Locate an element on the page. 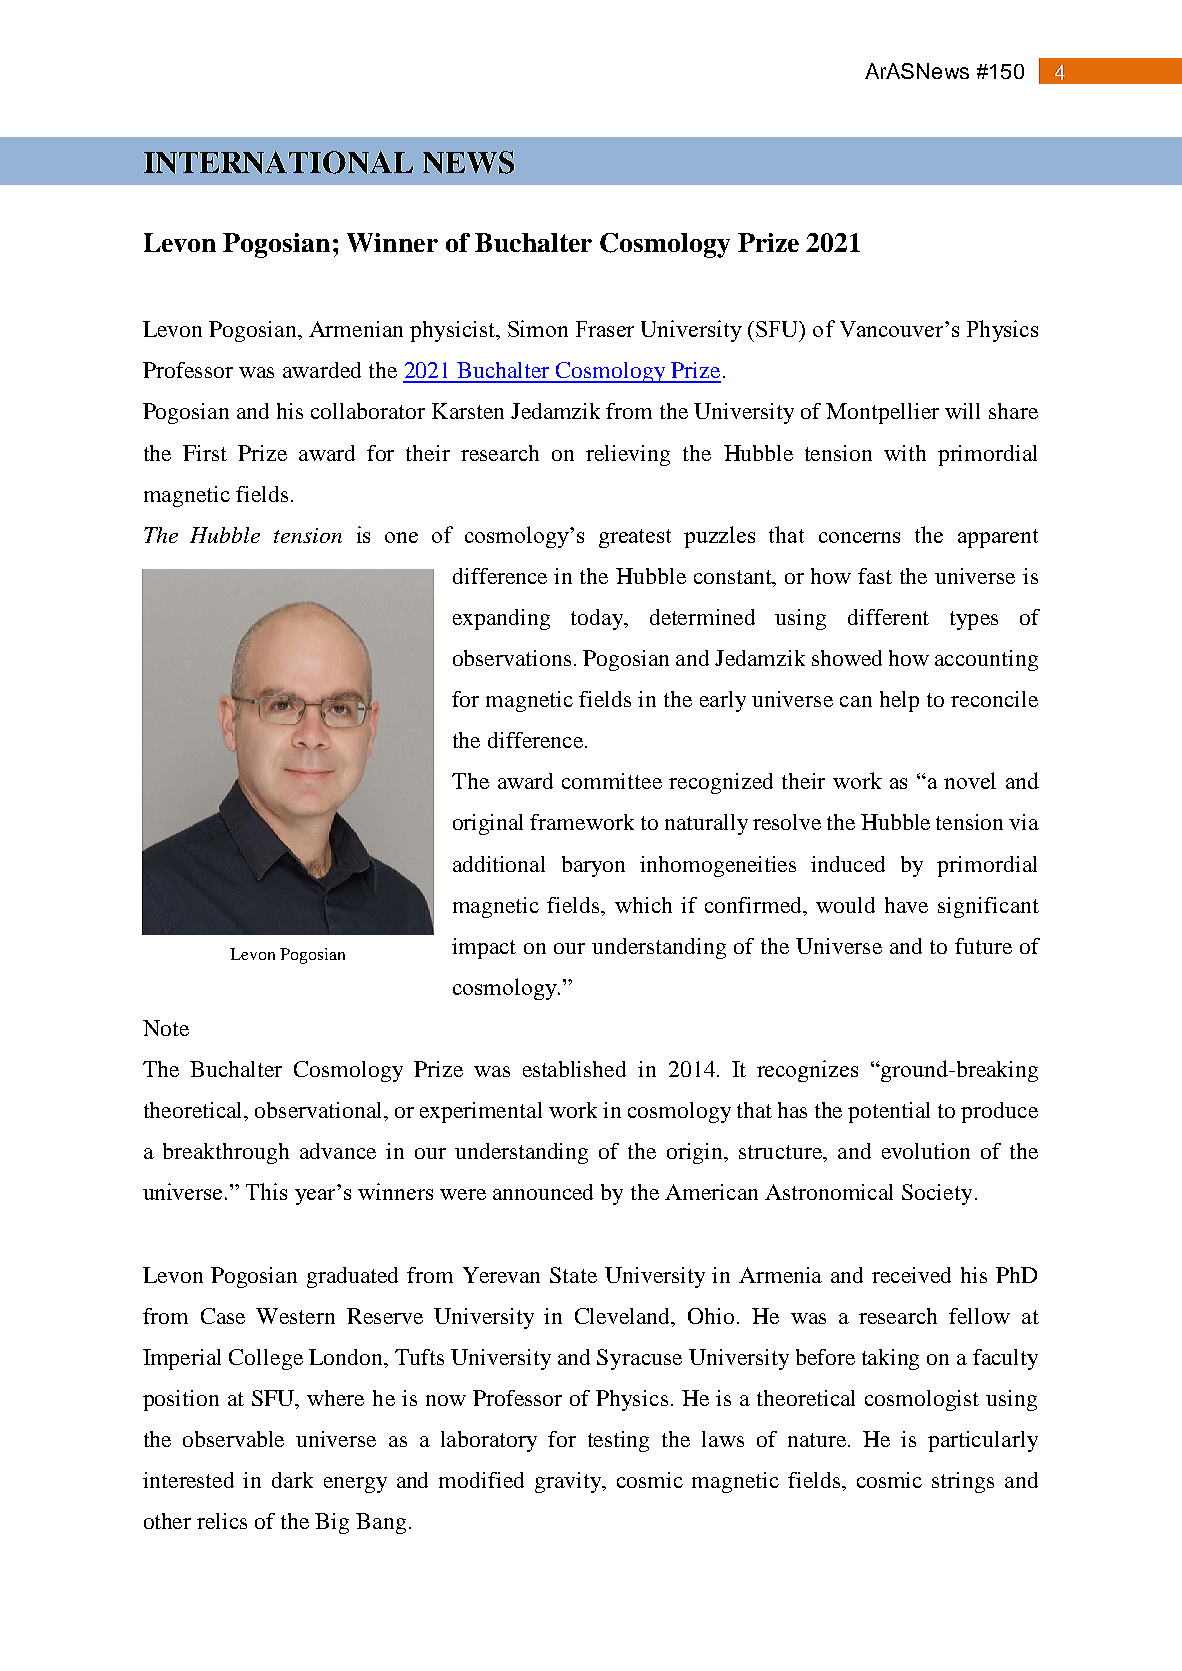 Image resolution: width=1182 pixels, height=1671 pixels. Fraser is located at coordinates (605, 329).
